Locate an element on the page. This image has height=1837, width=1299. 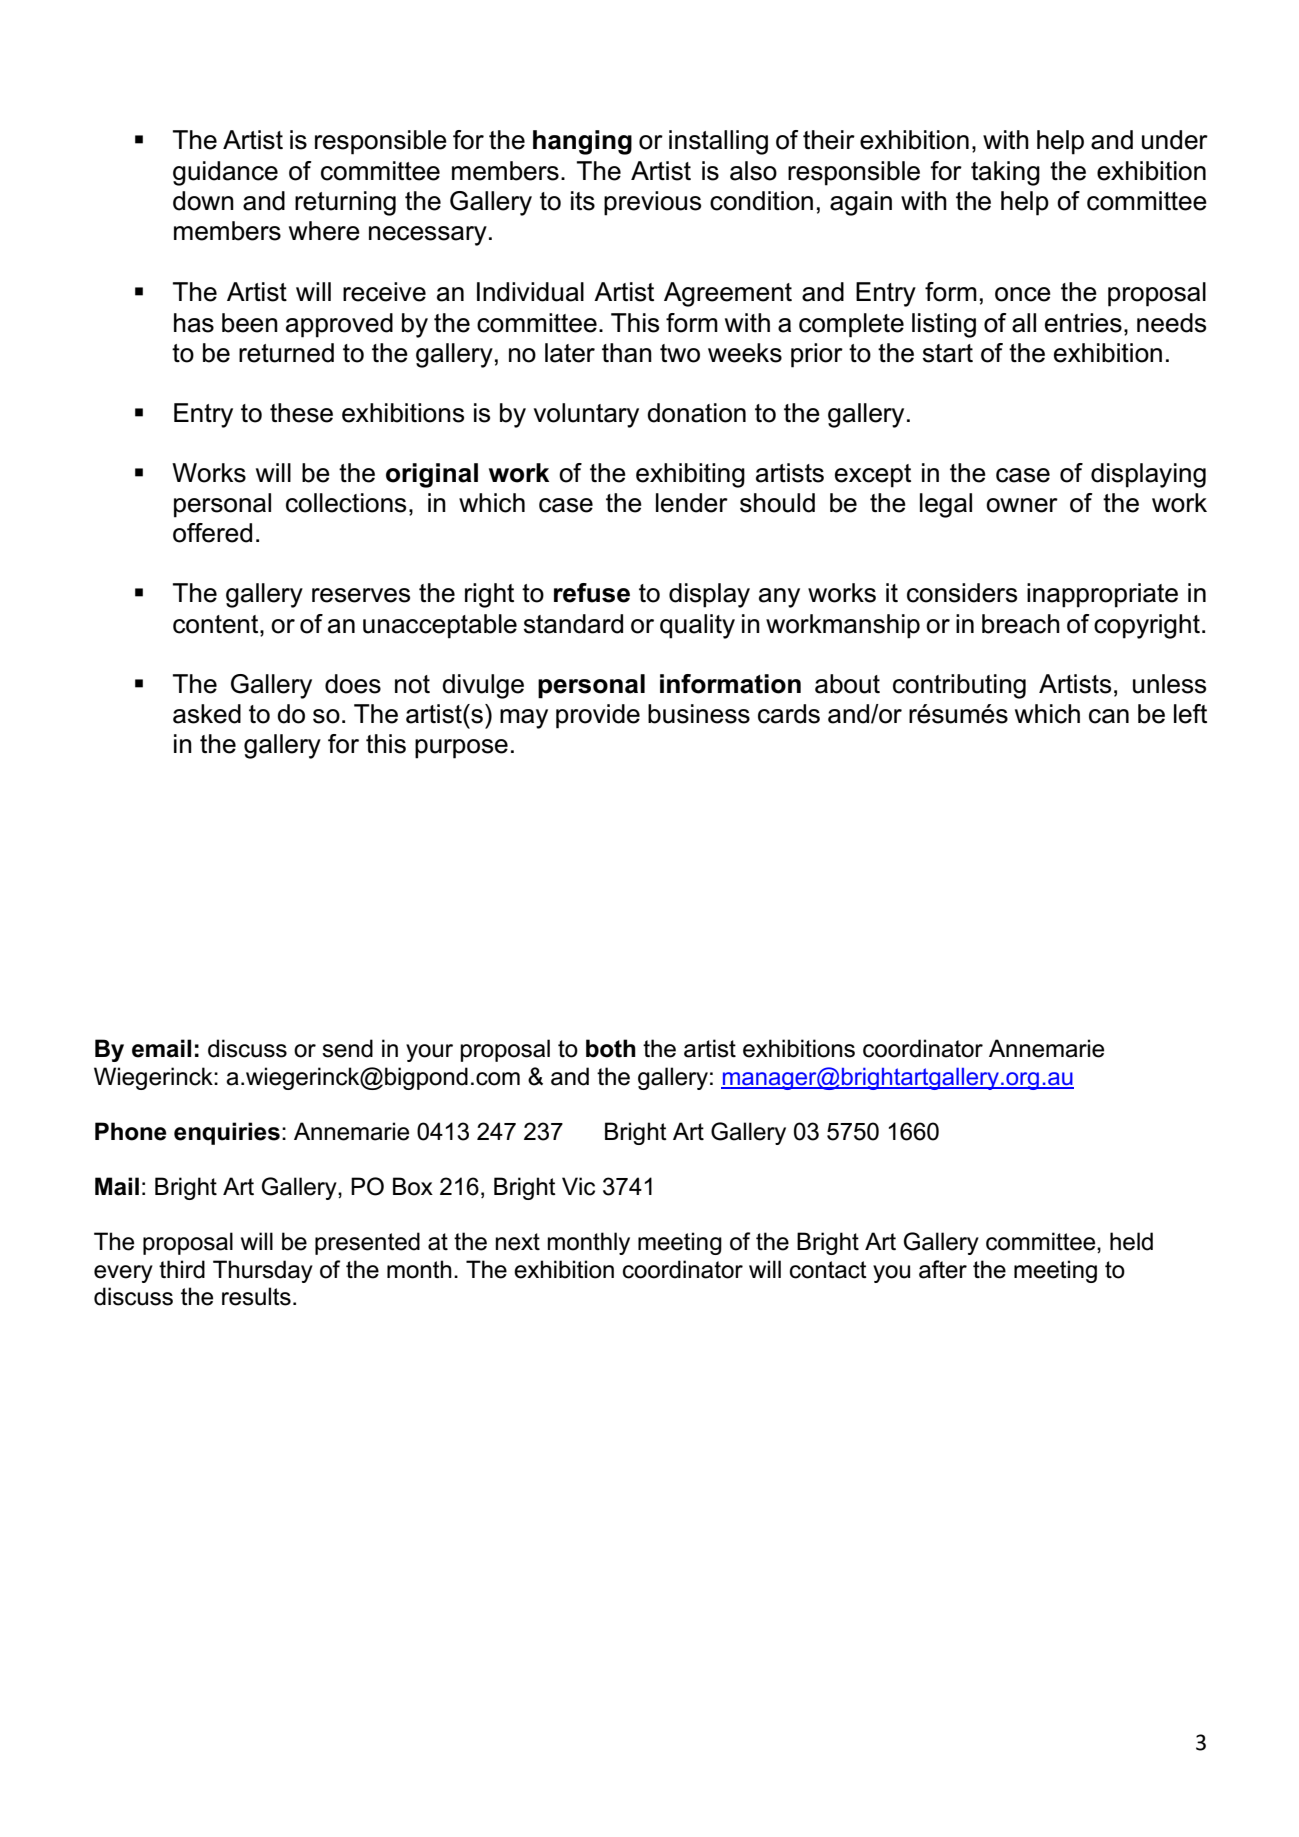
asked is located at coordinates (207, 714).
